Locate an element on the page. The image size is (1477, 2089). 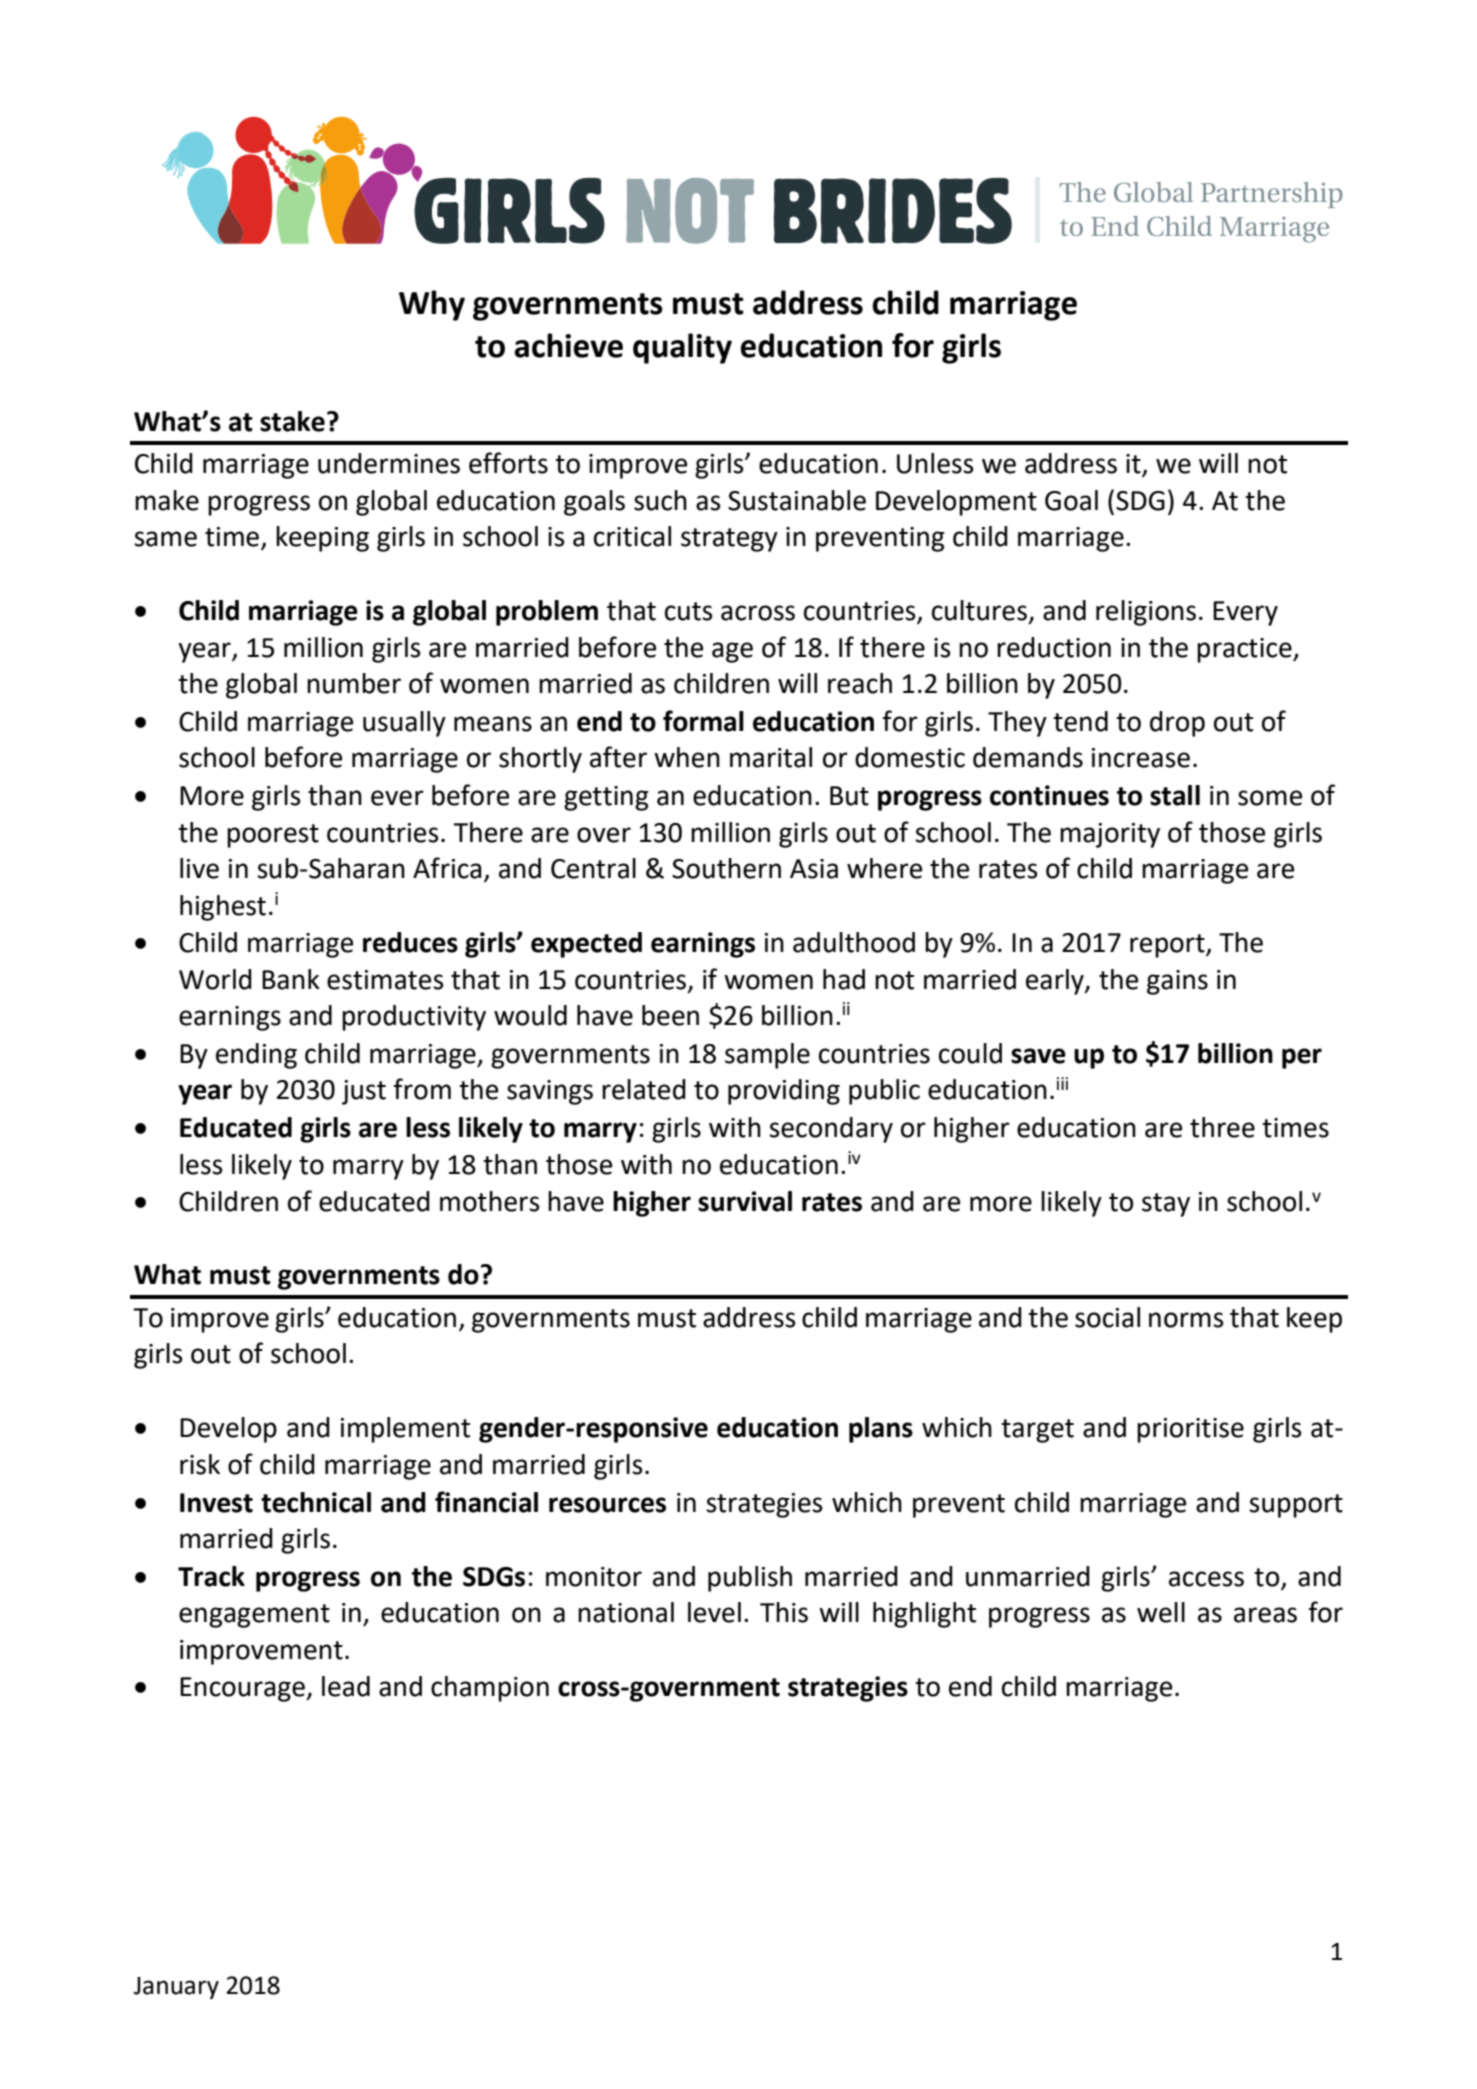
champion is located at coordinates (490, 1689).
